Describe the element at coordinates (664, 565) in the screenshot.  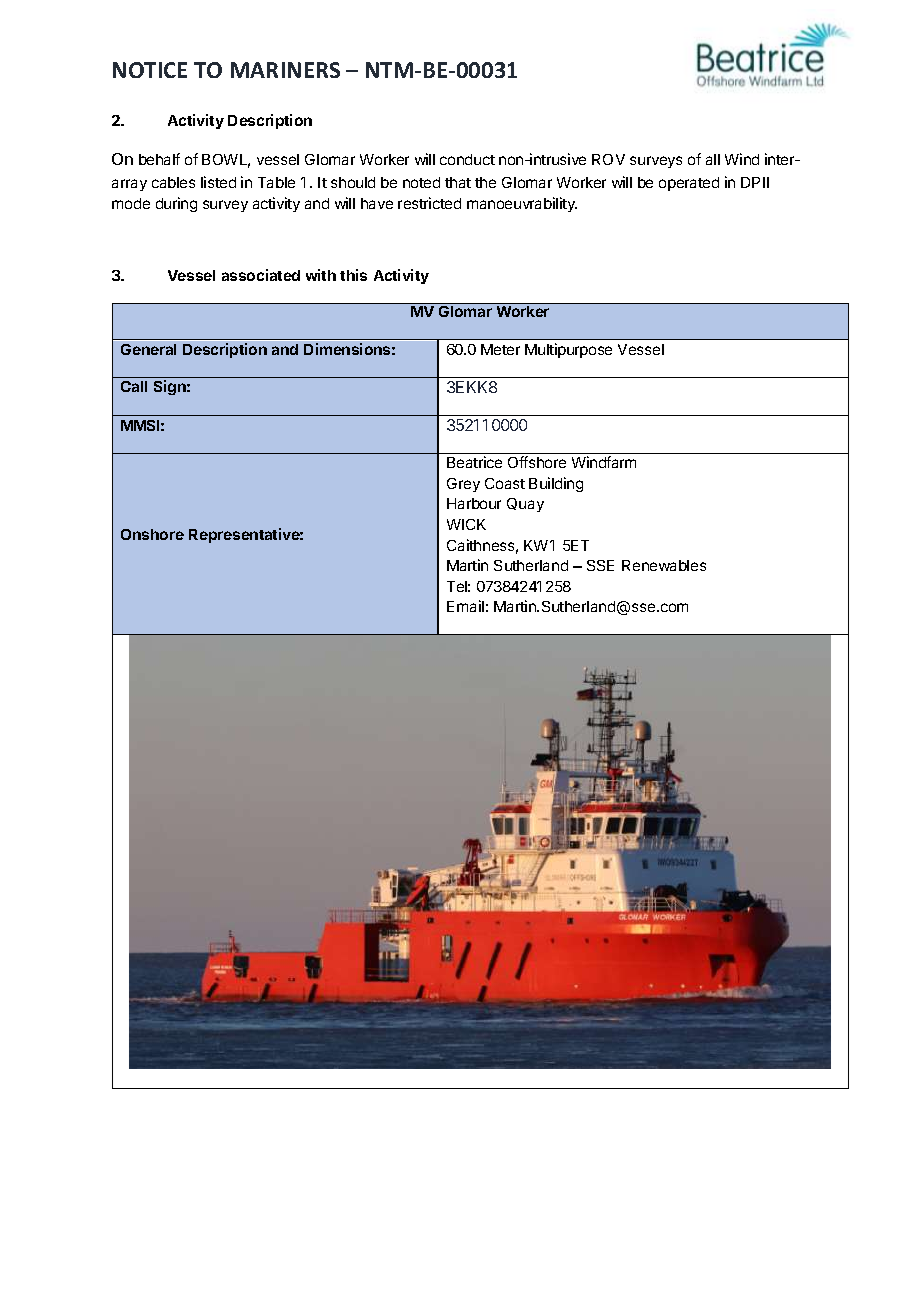
I see `Renewables` at that location.
